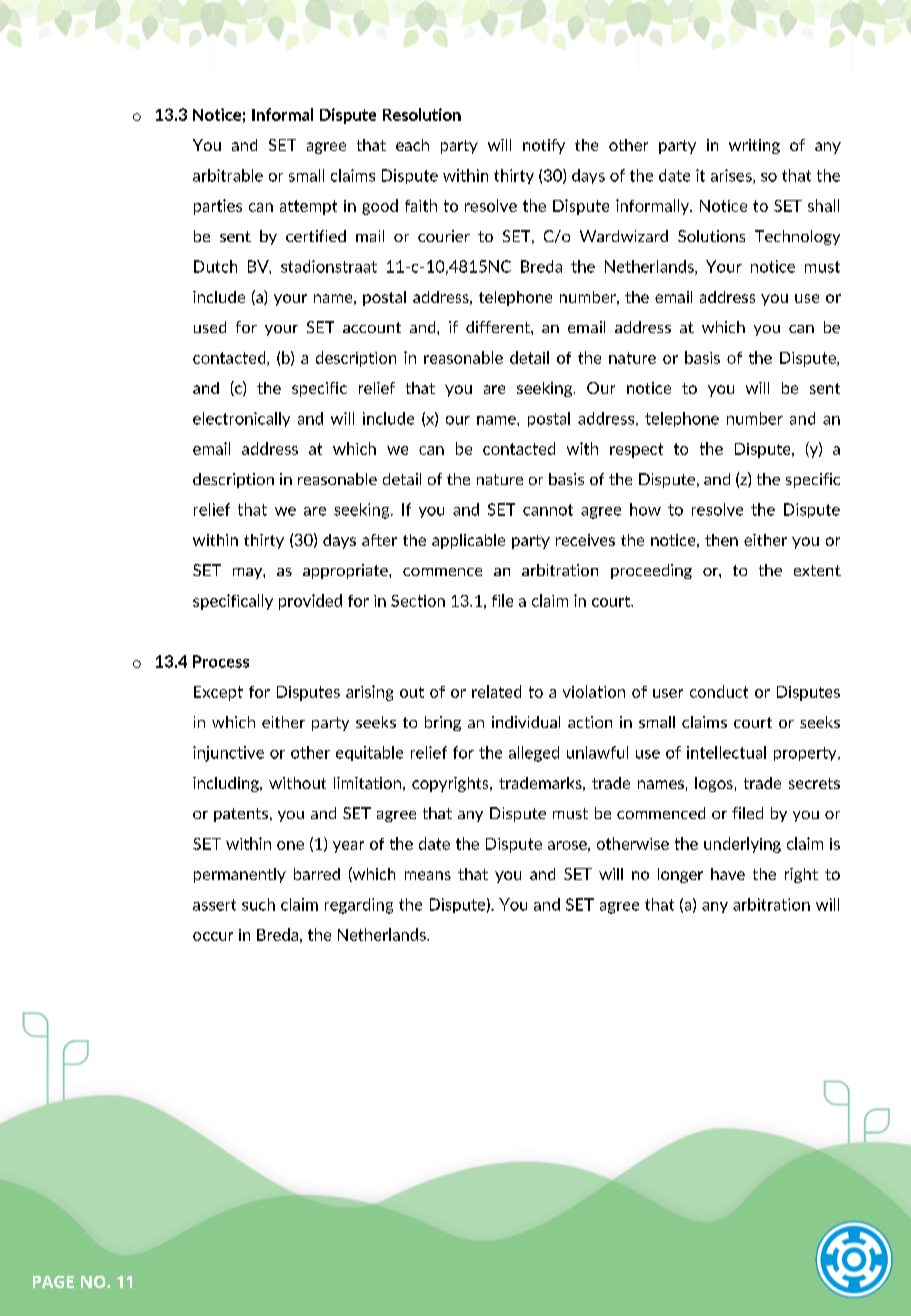 This screenshot has height=1316, width=911. I want to click on PAGE, so click(53, 1282).
